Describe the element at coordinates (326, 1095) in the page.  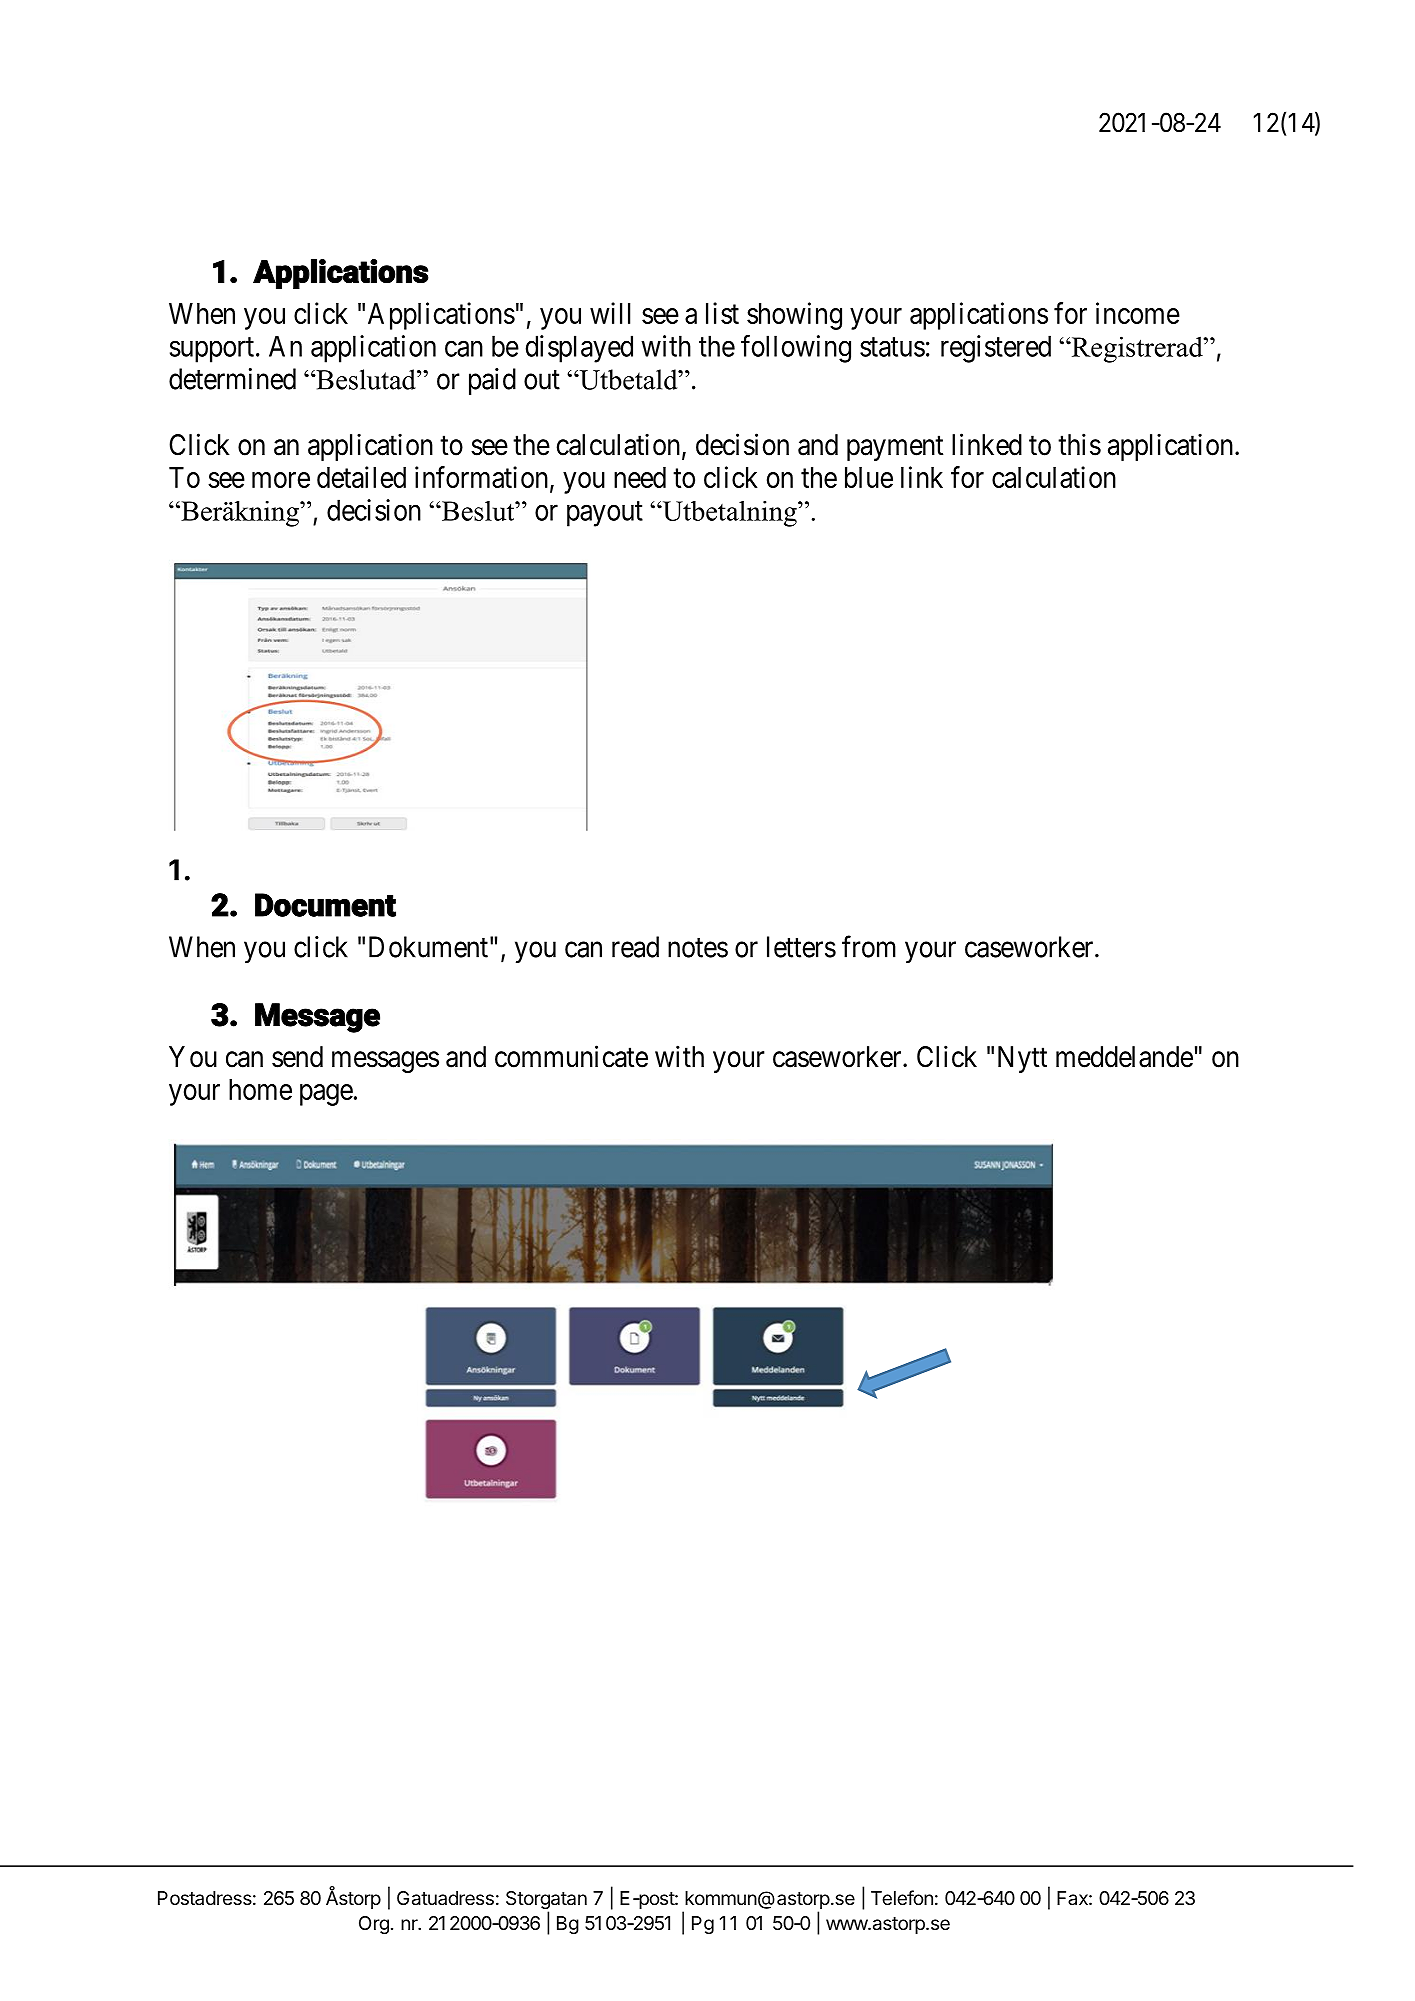
I see `page` at that location.
